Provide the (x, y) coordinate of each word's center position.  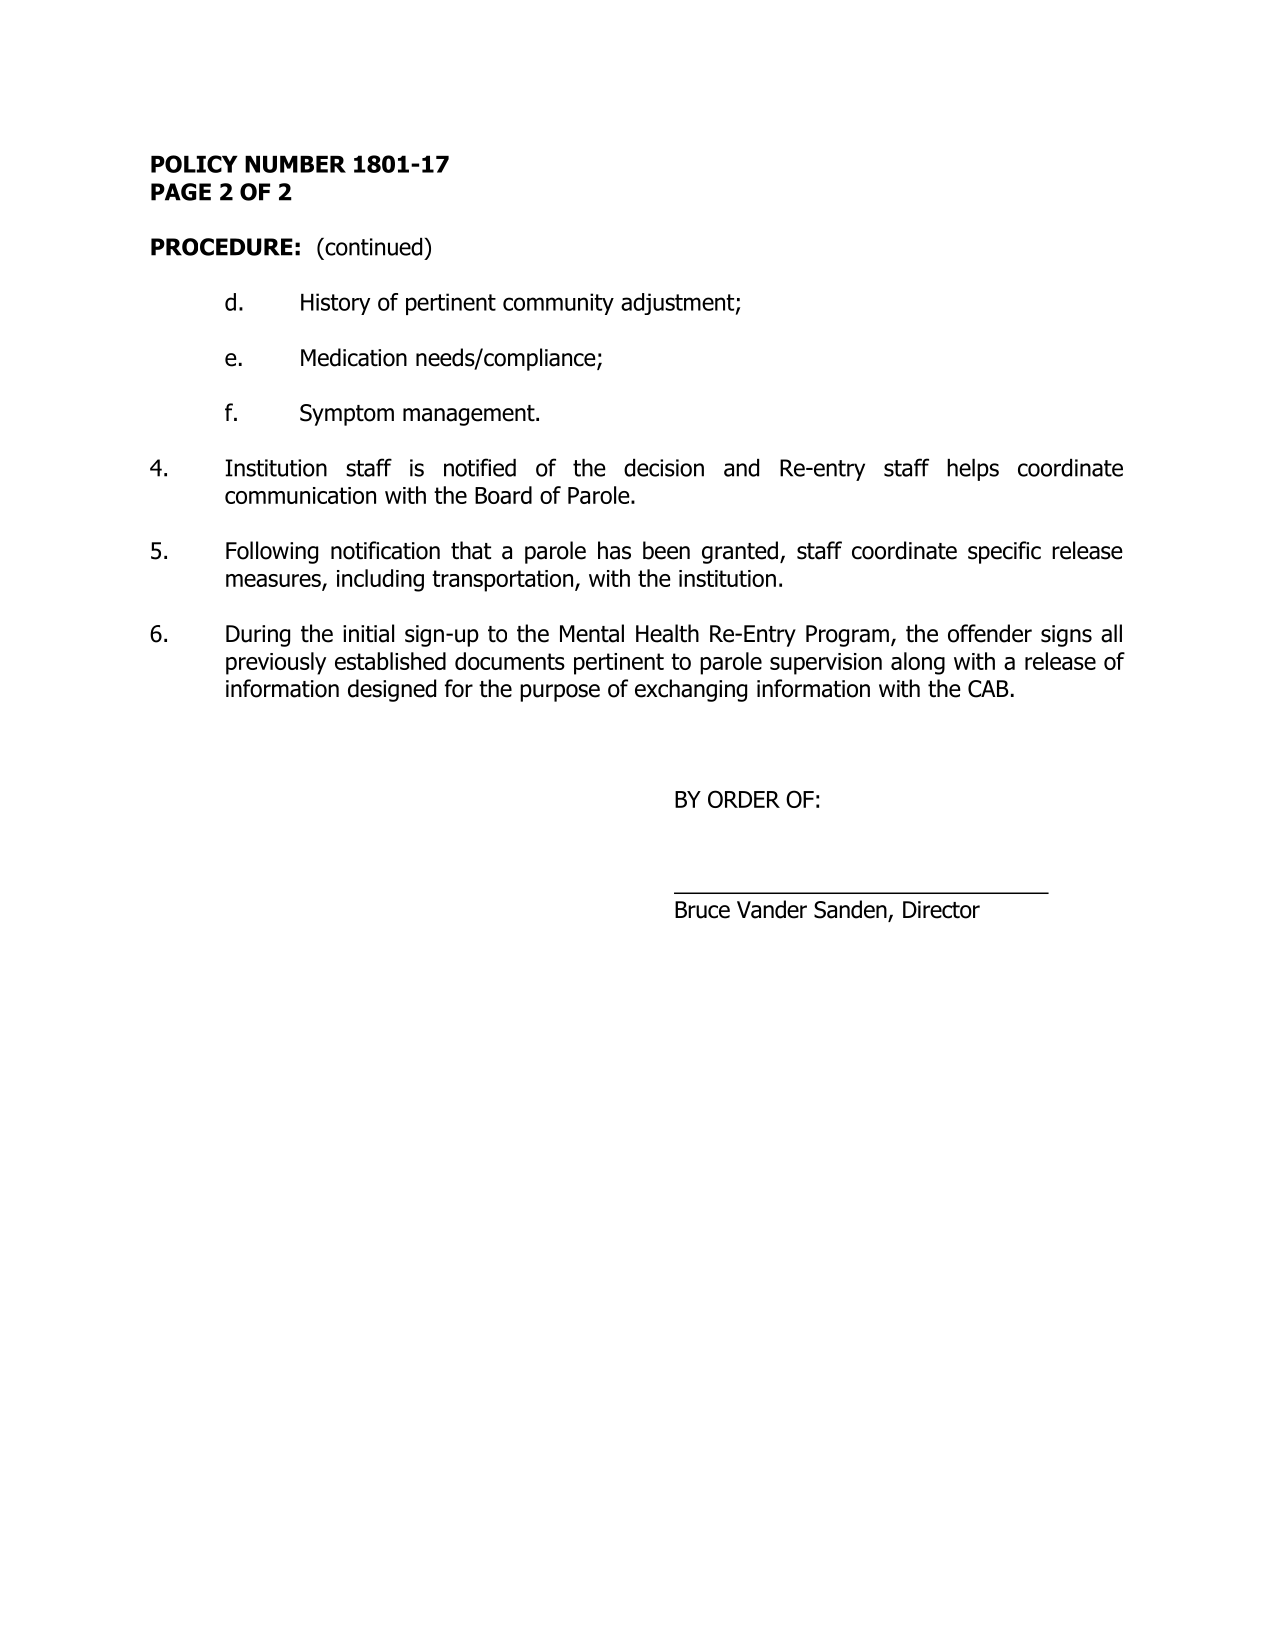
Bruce (702, 910)
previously (276, 663)
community (558, 304)
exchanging (691, 690)
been (666, 550)
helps (973, 470)
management (470, 415)
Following (272, 552)
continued (372, 247)
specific (1004, 552)
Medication (354, 357)
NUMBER (295, 164)
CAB (988, 689)
